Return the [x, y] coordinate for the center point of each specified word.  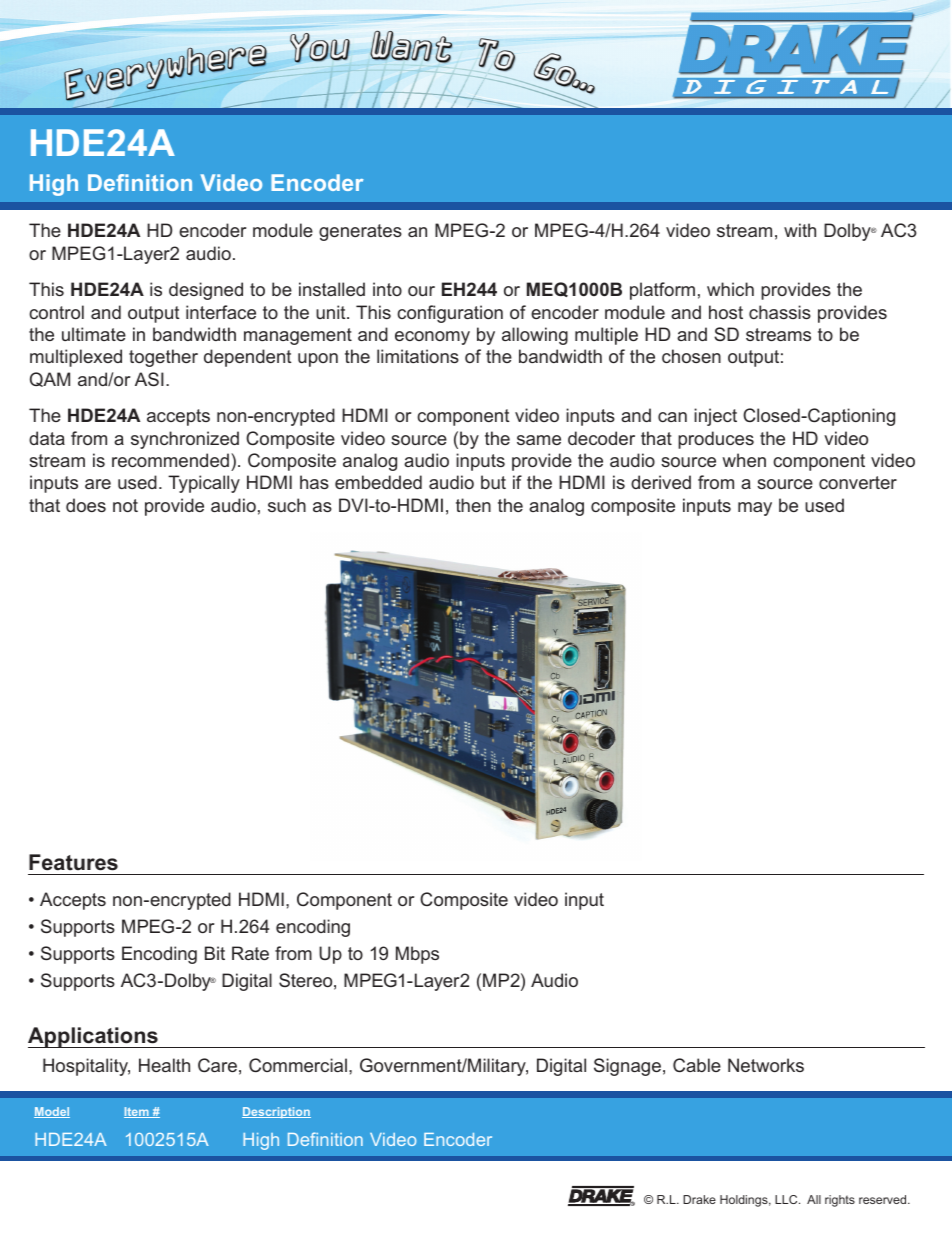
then [473, 505]
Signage [627, 1067]
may [755, 509]
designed [206, 291]
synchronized [185, 440]
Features [73, 862]
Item [137, 1112]
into [387, 289]
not [125, 505]
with [800, 230]
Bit [215, 953]
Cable [697, 1065]
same [539, 440]
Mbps [417, 955]
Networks [766, 1065]
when [744, 460]
